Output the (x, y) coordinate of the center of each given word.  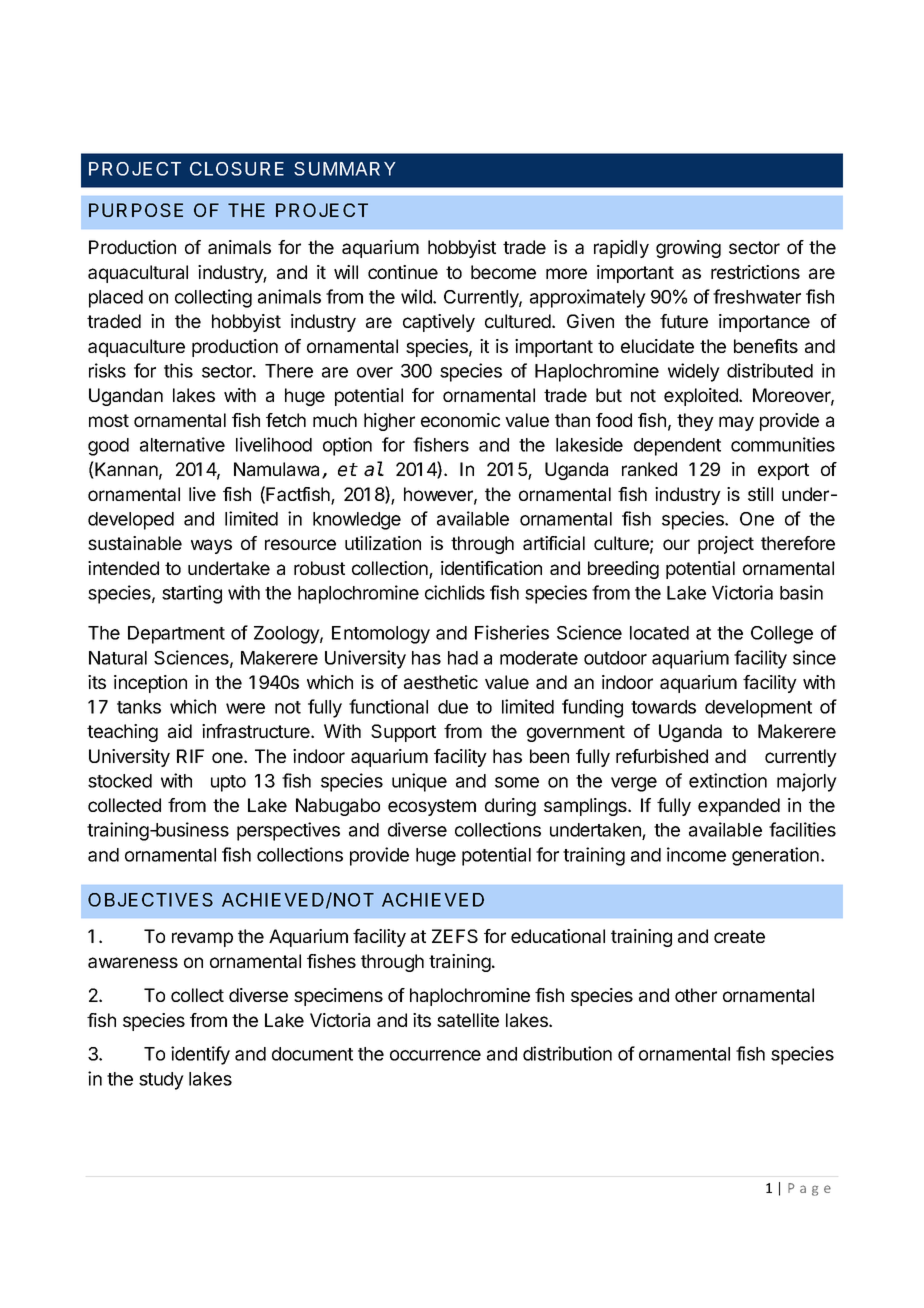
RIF (190, 756)
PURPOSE (136, 210)
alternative (182, 444)
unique (419, 782)
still (760, 494)
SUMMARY (345, 169)
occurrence (435, 1055)
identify (200, 1055)
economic (460, 420)
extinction (728, 780)
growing (688, 249)
